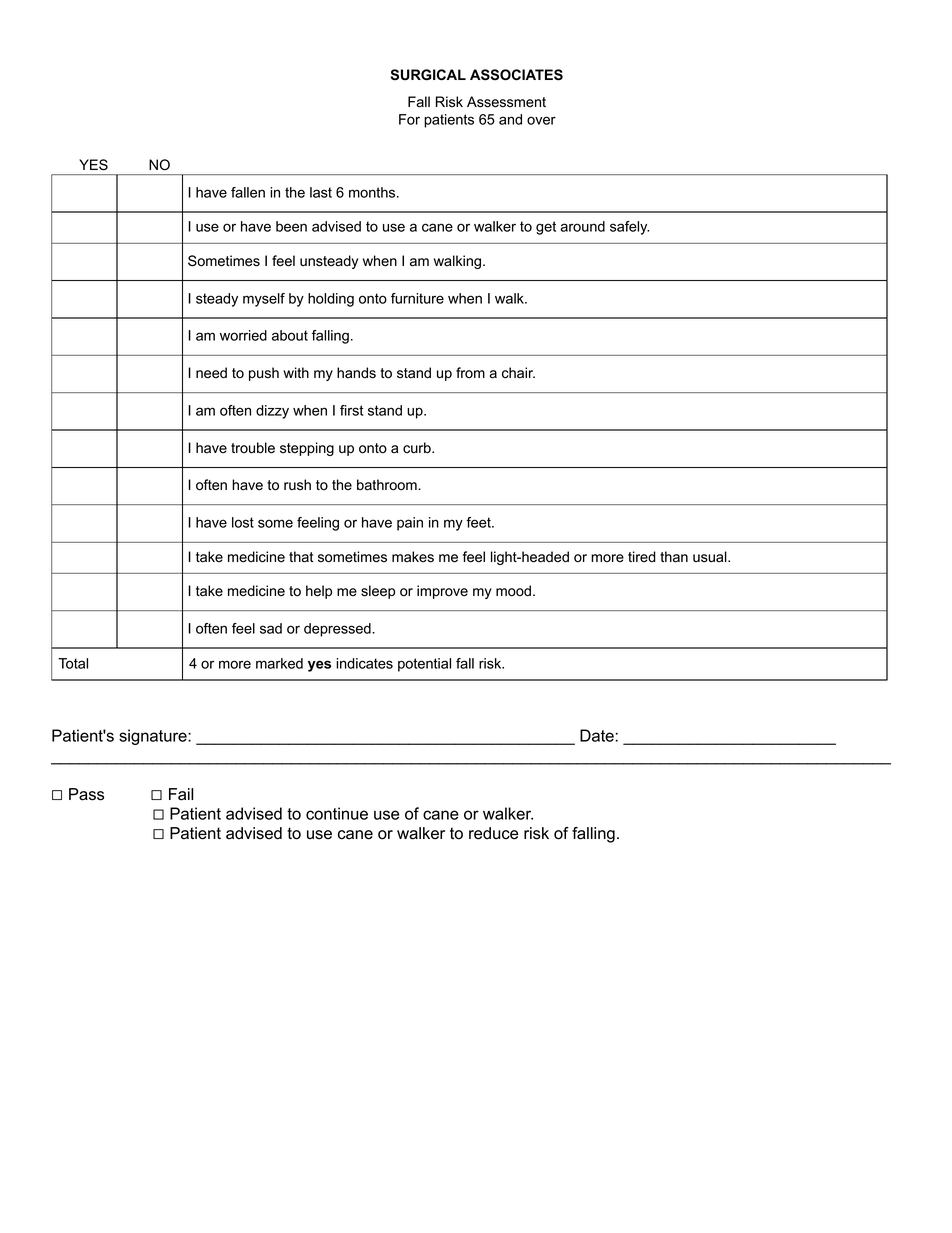 This image has height=1233, width=952. Describe the element at coordinates (518, 373) in the image. I see `chair` at that location.
